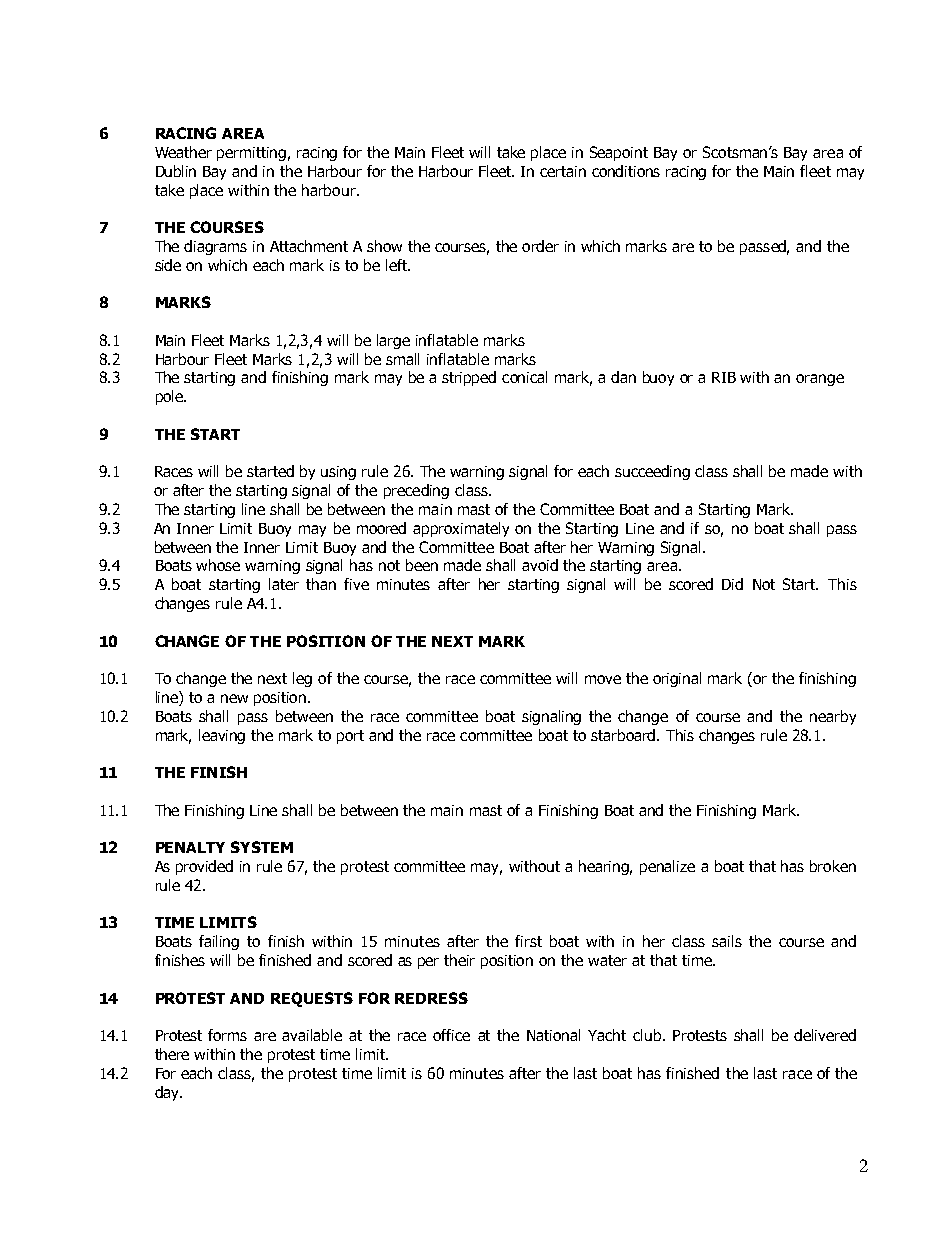 Image resolution: width=952 pixels, height=1233 pixels. What do you see at coordinates (540, 565) in the page?
I see `avoid` at bounding box center [540, 565].
